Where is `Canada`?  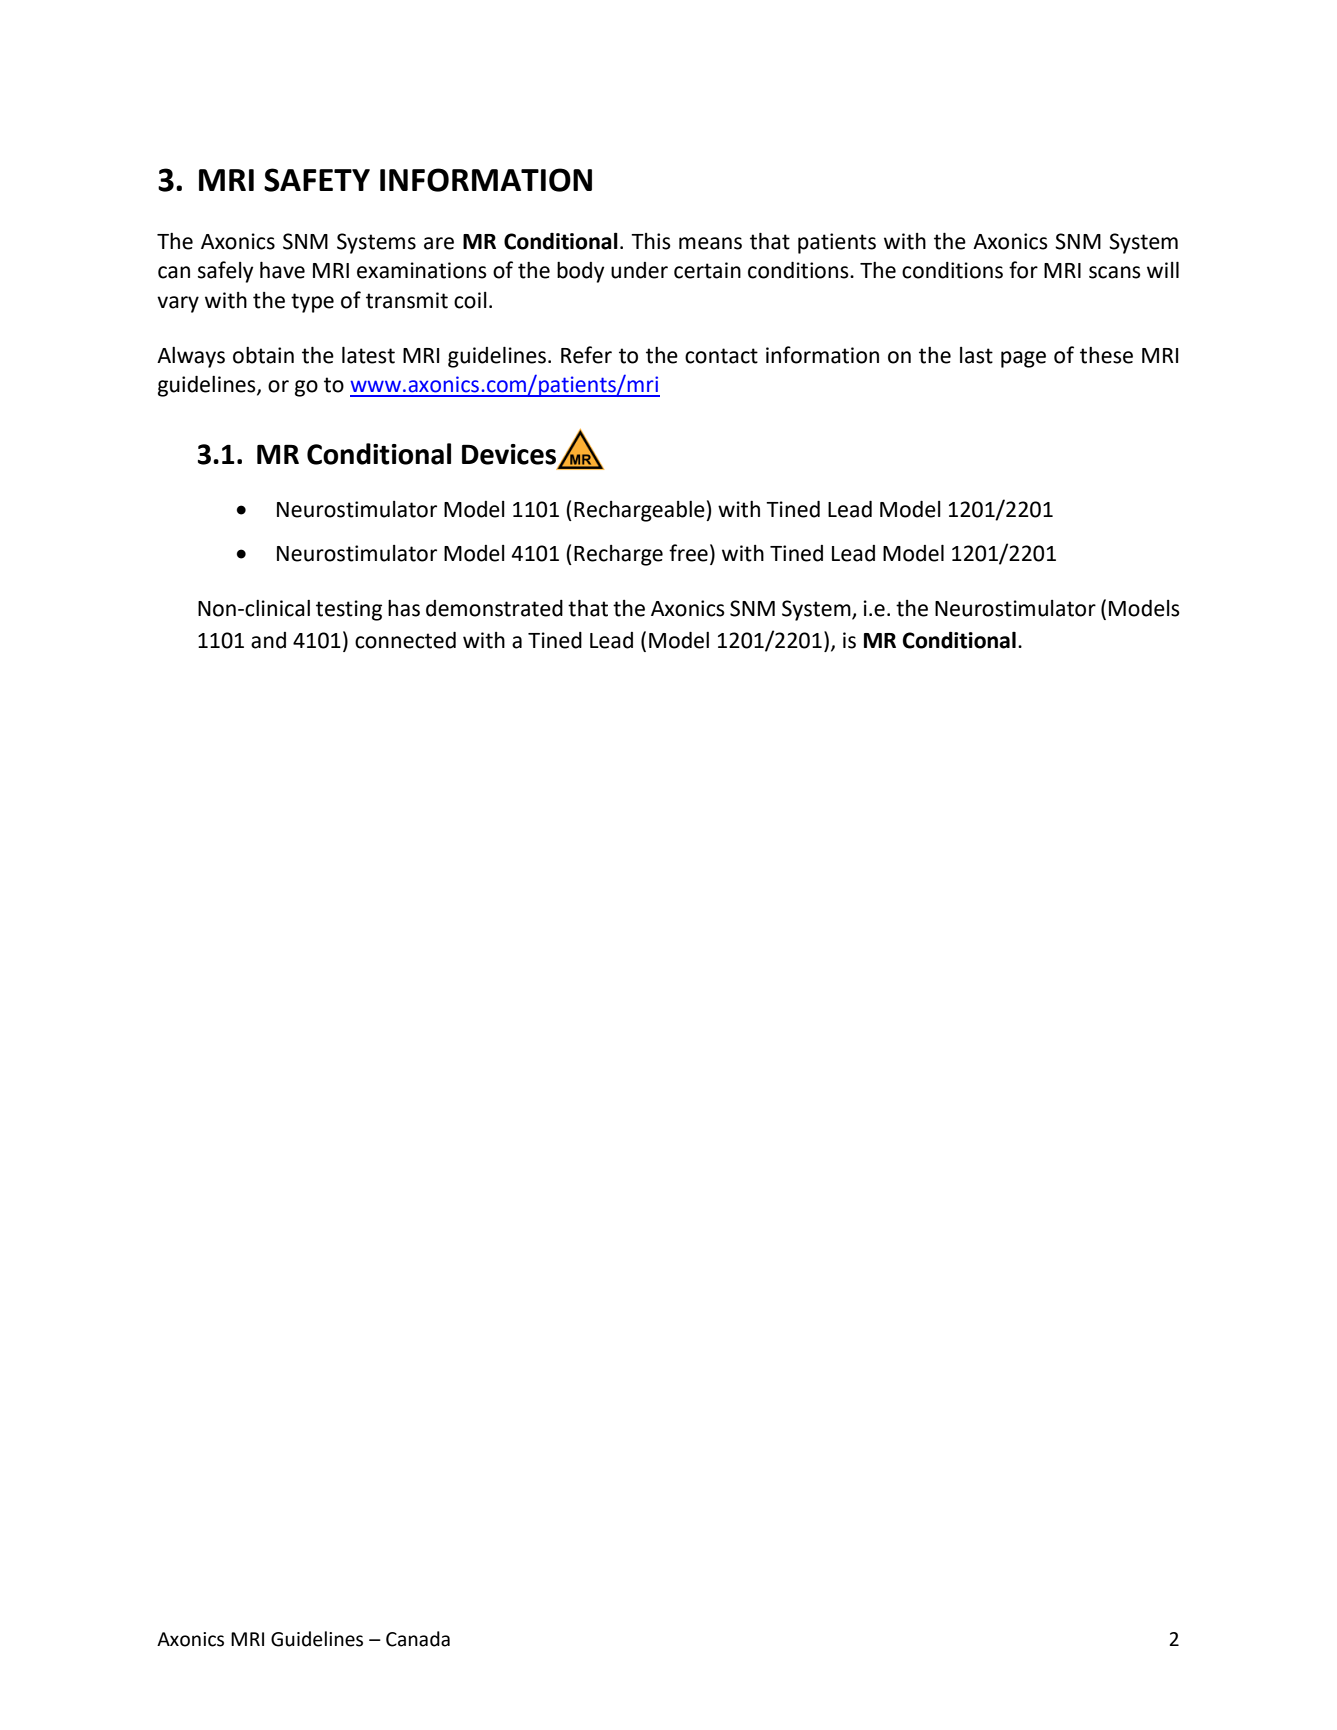
Canada is located at coordinates (418, 1639).
